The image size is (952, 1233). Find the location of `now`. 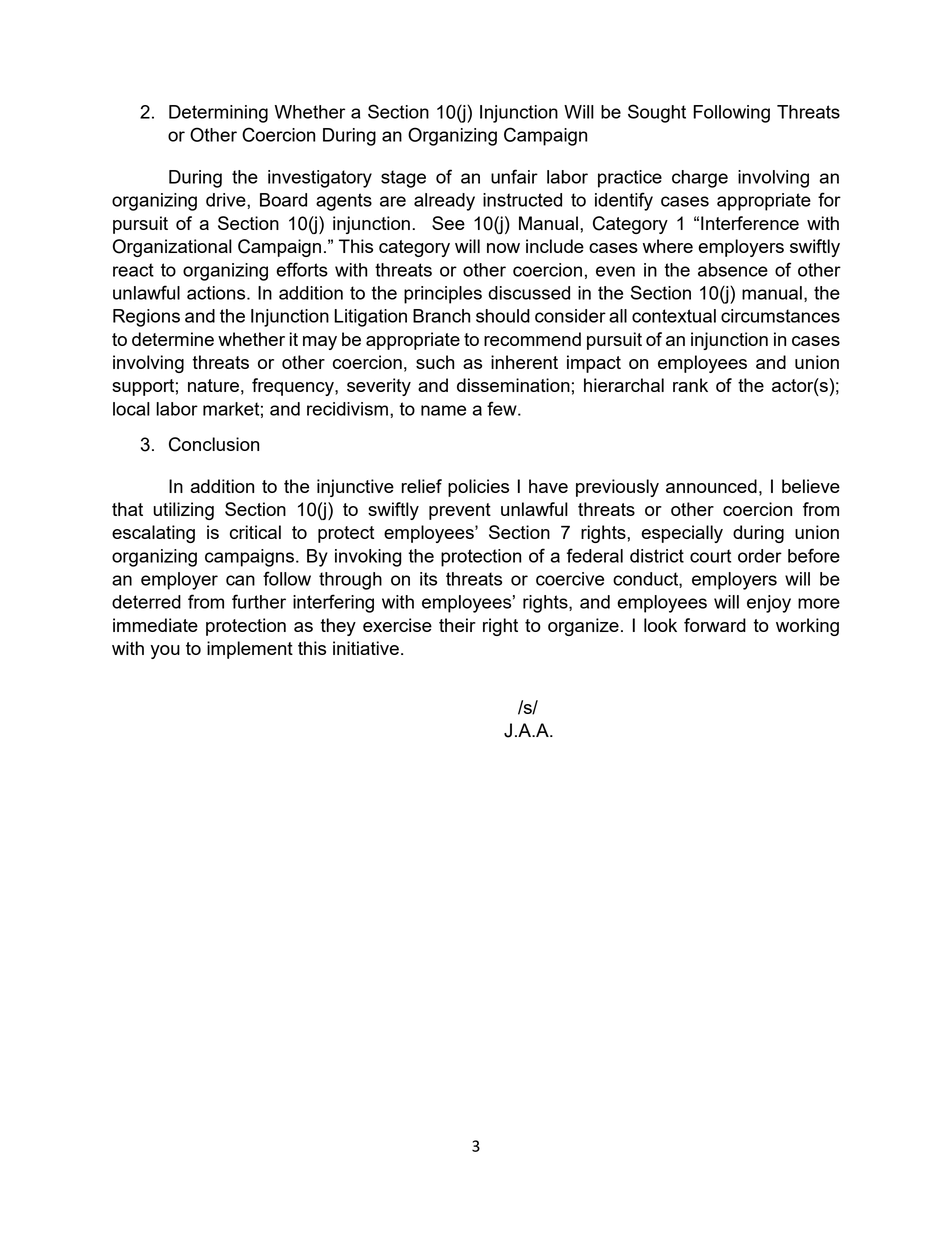

now is located at coordinates (503, 248).
